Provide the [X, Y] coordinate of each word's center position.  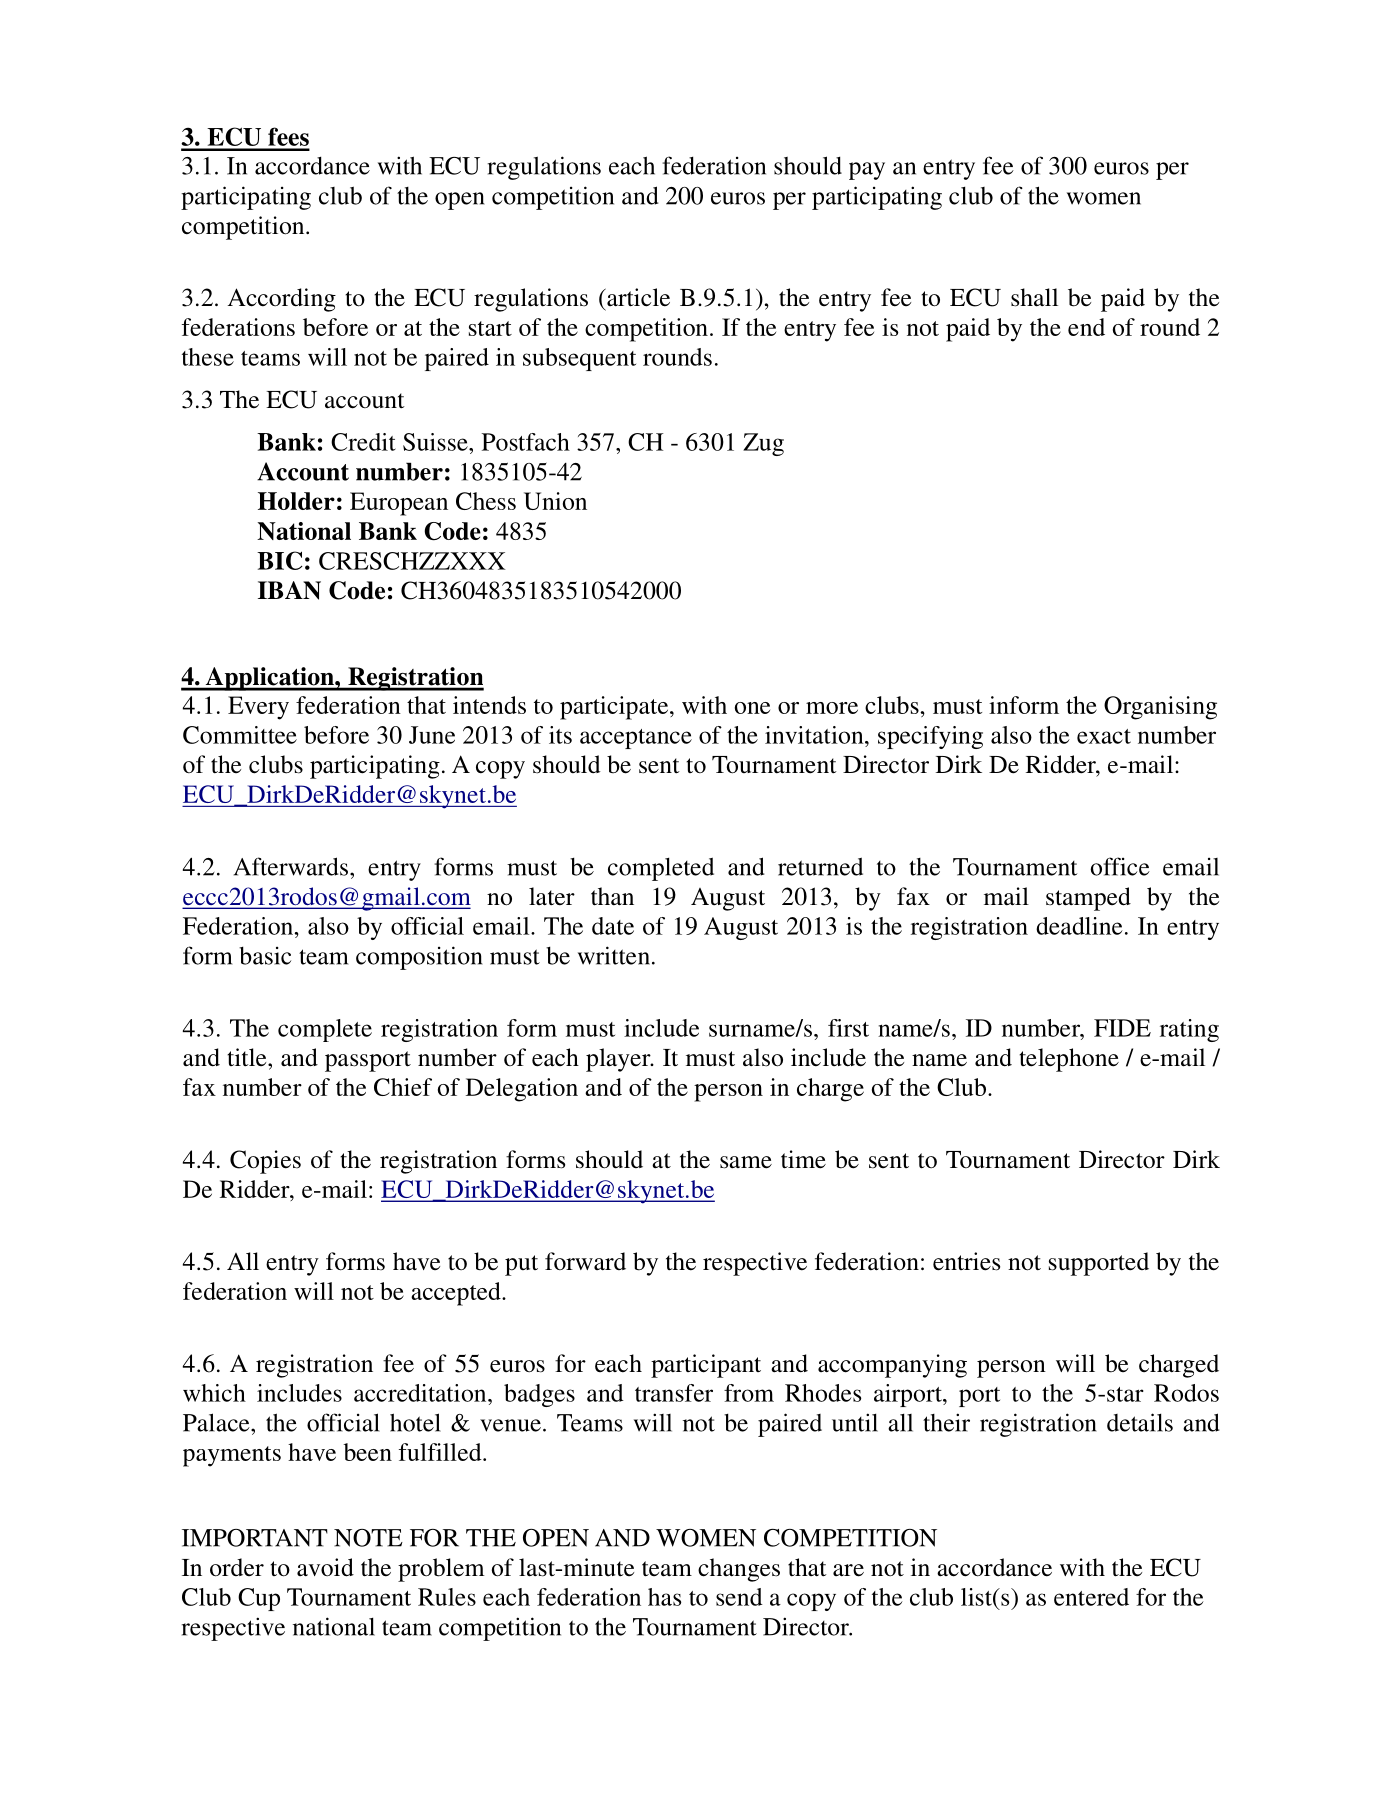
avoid [325, 1567]
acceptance [636, 739]
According [282, 300]
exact [1104, 736]
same [746, 1162]
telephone [1069, 1060]
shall [1034, 297]
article [637, 297]
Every [258, 708]
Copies [265, 1162]
